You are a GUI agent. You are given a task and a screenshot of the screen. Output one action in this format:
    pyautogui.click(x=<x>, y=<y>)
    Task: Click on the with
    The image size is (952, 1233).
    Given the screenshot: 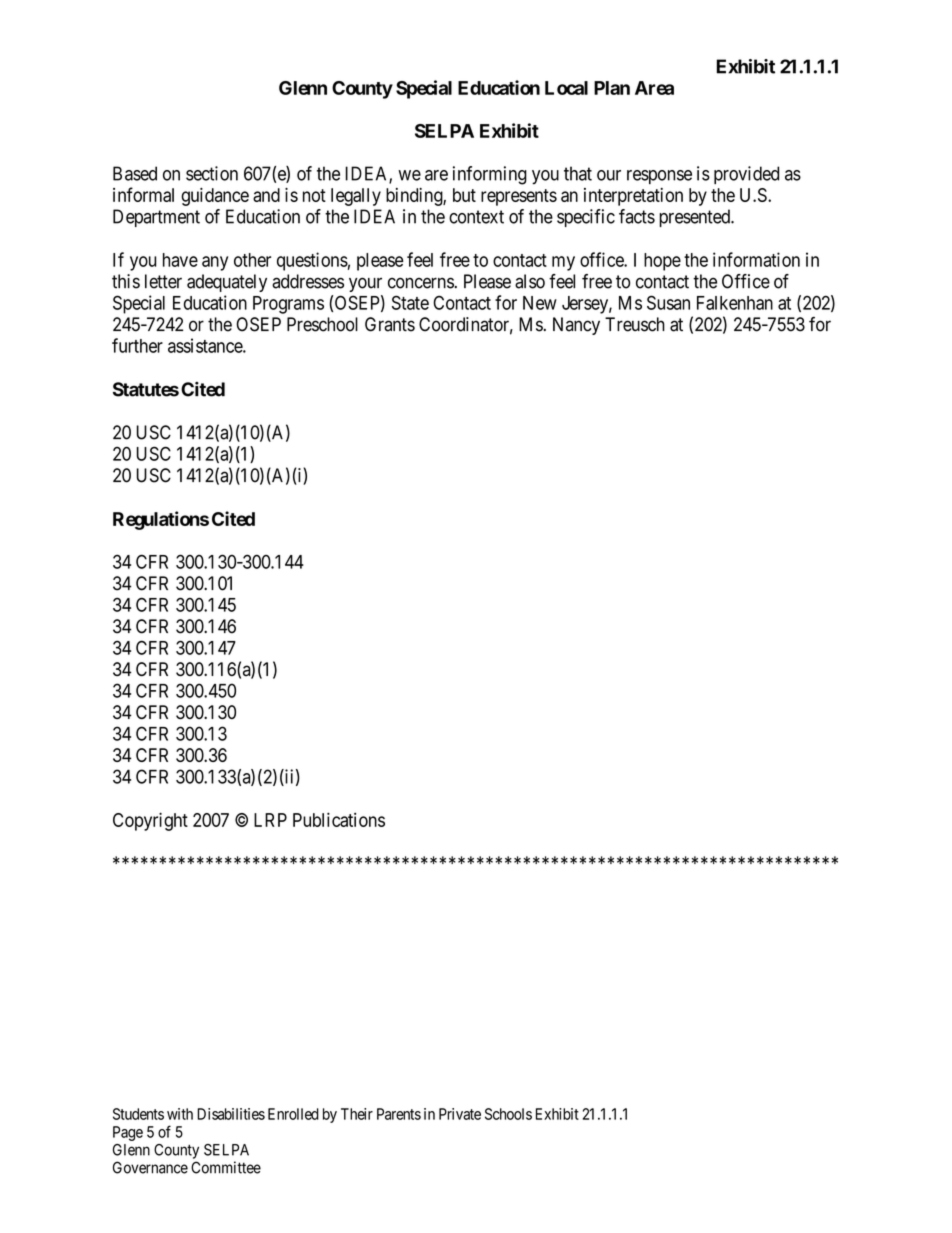 What is the action you would take?
    pyautogui.click(x=180, y=1114)
